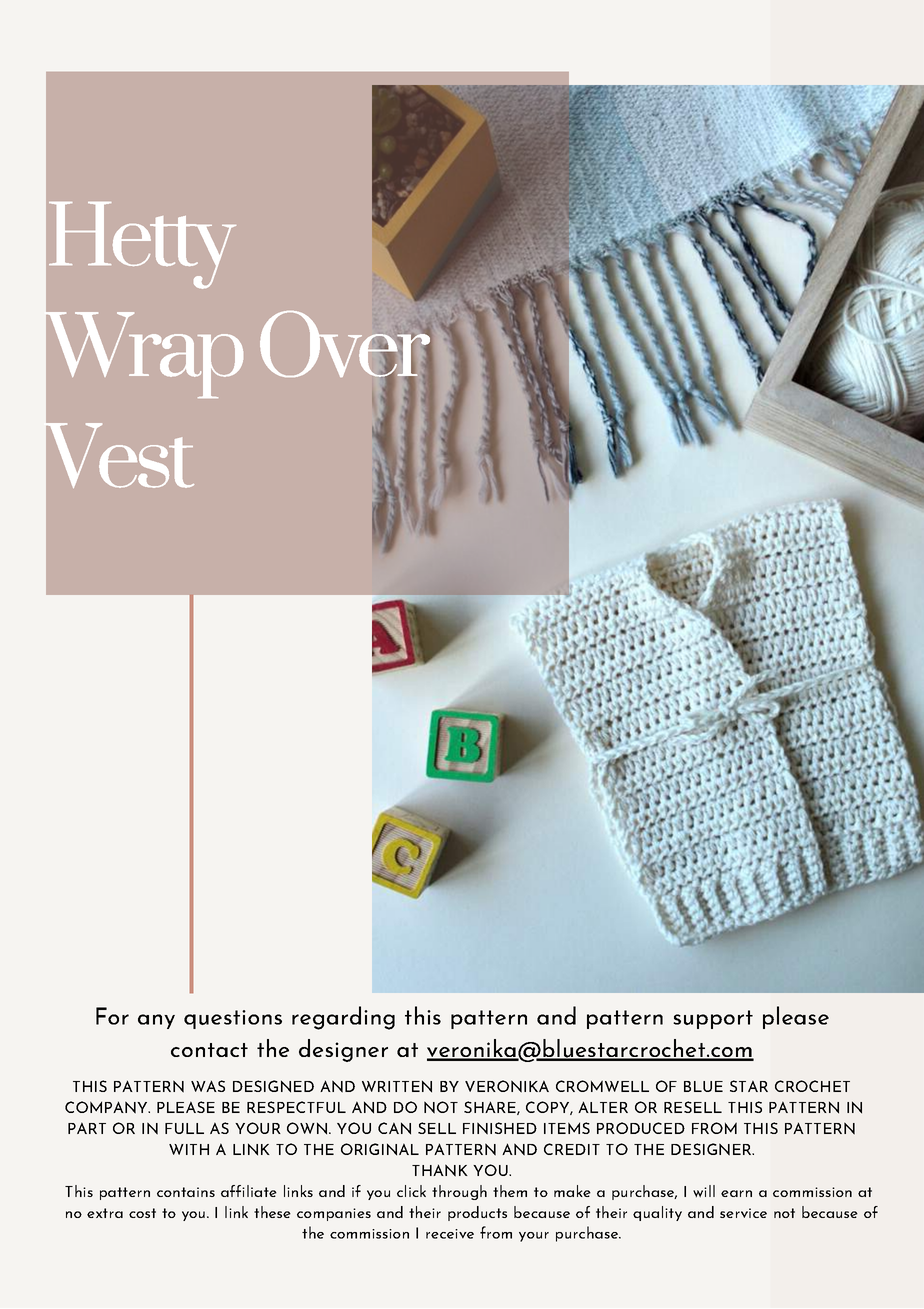  What do you see at coordinates (713, 1019) in the screenshot?
I see `support` at bounding box center [713, 1019].
